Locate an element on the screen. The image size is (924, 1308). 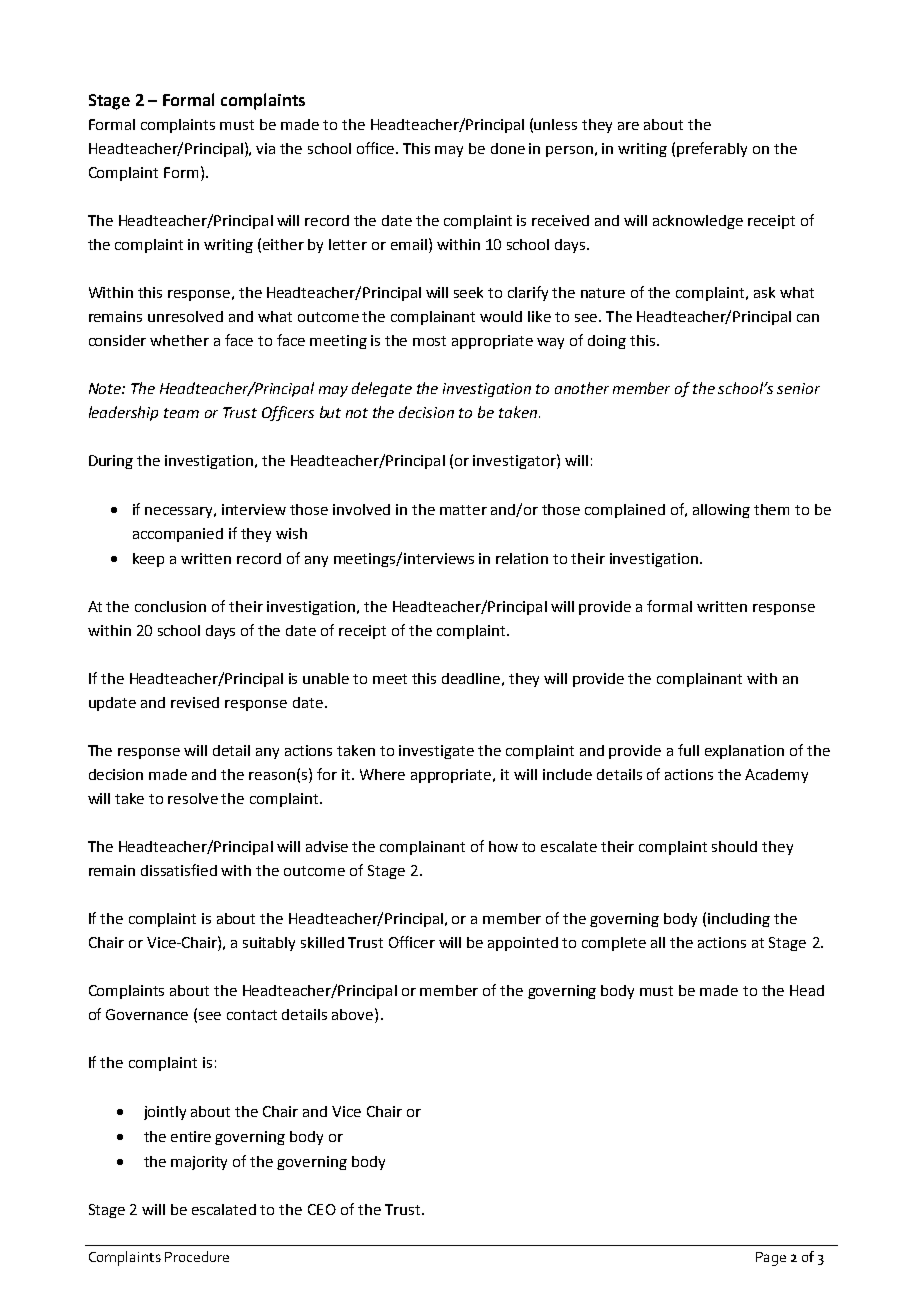
Procedure is located at coordinates (197, 1256).
